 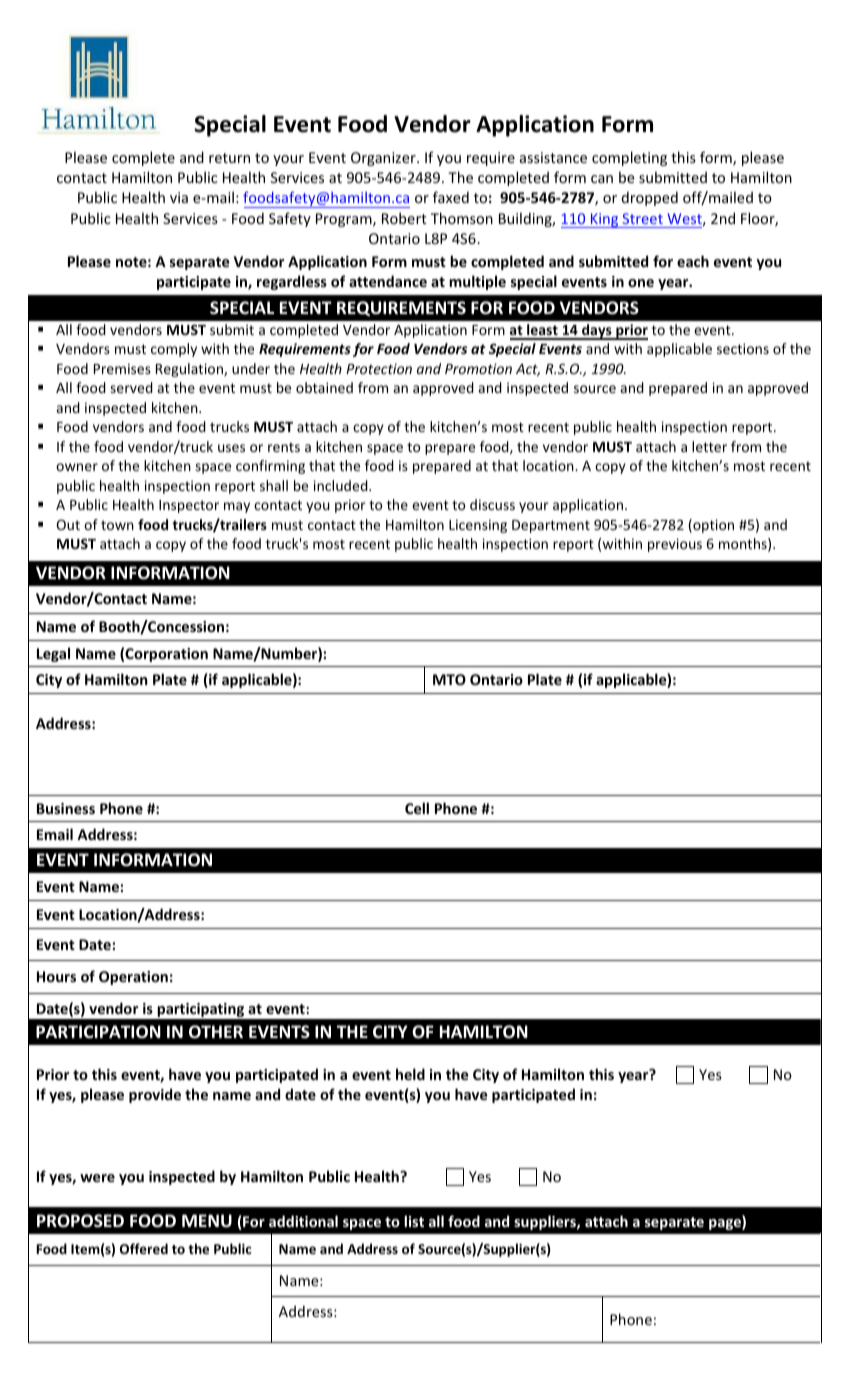 I want to click on dropped, so click(x=650, y=198).
